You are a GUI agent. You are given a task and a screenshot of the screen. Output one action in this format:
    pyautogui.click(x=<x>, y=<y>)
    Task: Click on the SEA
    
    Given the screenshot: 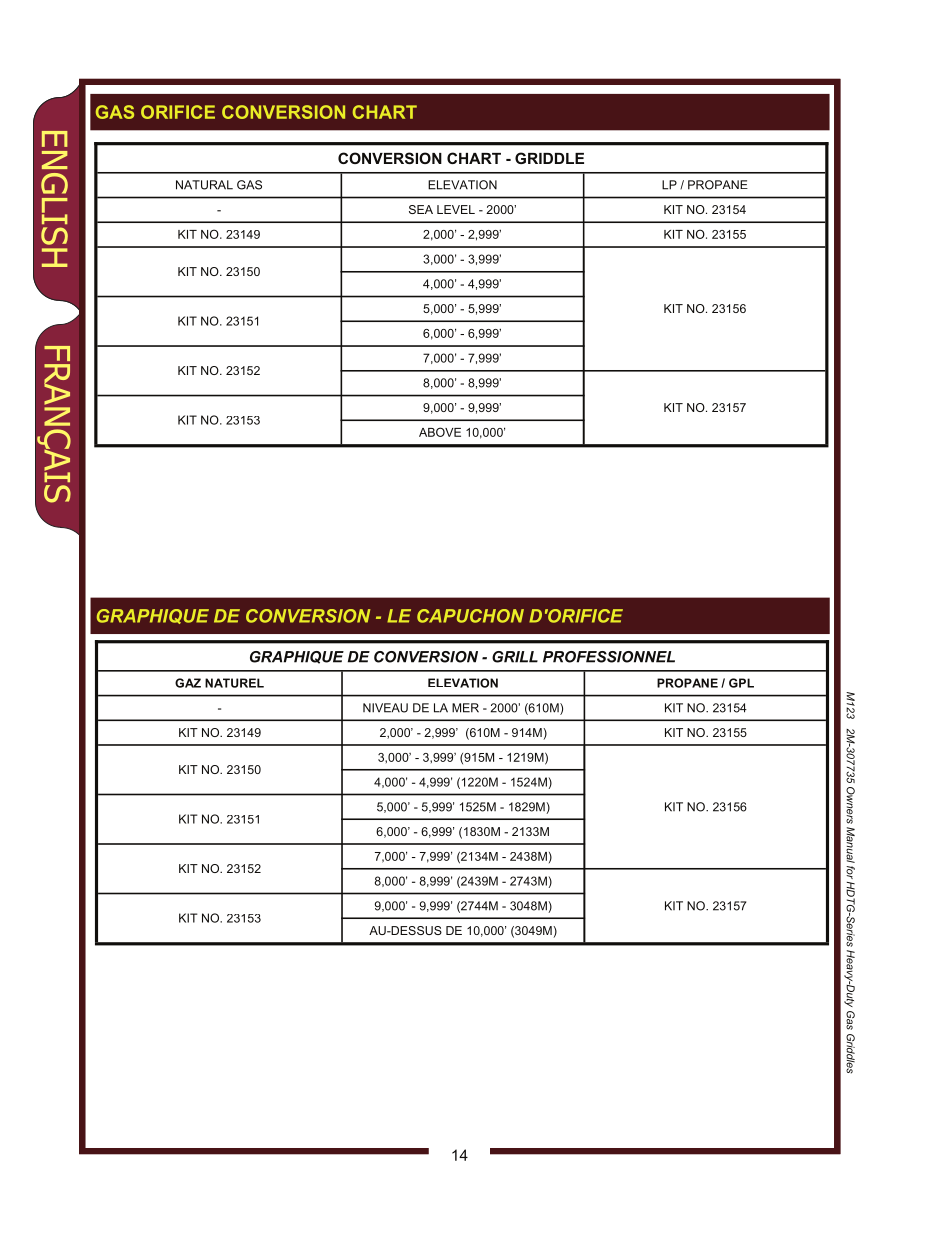 What is the action you would take?
    pyautogui.click(x=421, y=209)
